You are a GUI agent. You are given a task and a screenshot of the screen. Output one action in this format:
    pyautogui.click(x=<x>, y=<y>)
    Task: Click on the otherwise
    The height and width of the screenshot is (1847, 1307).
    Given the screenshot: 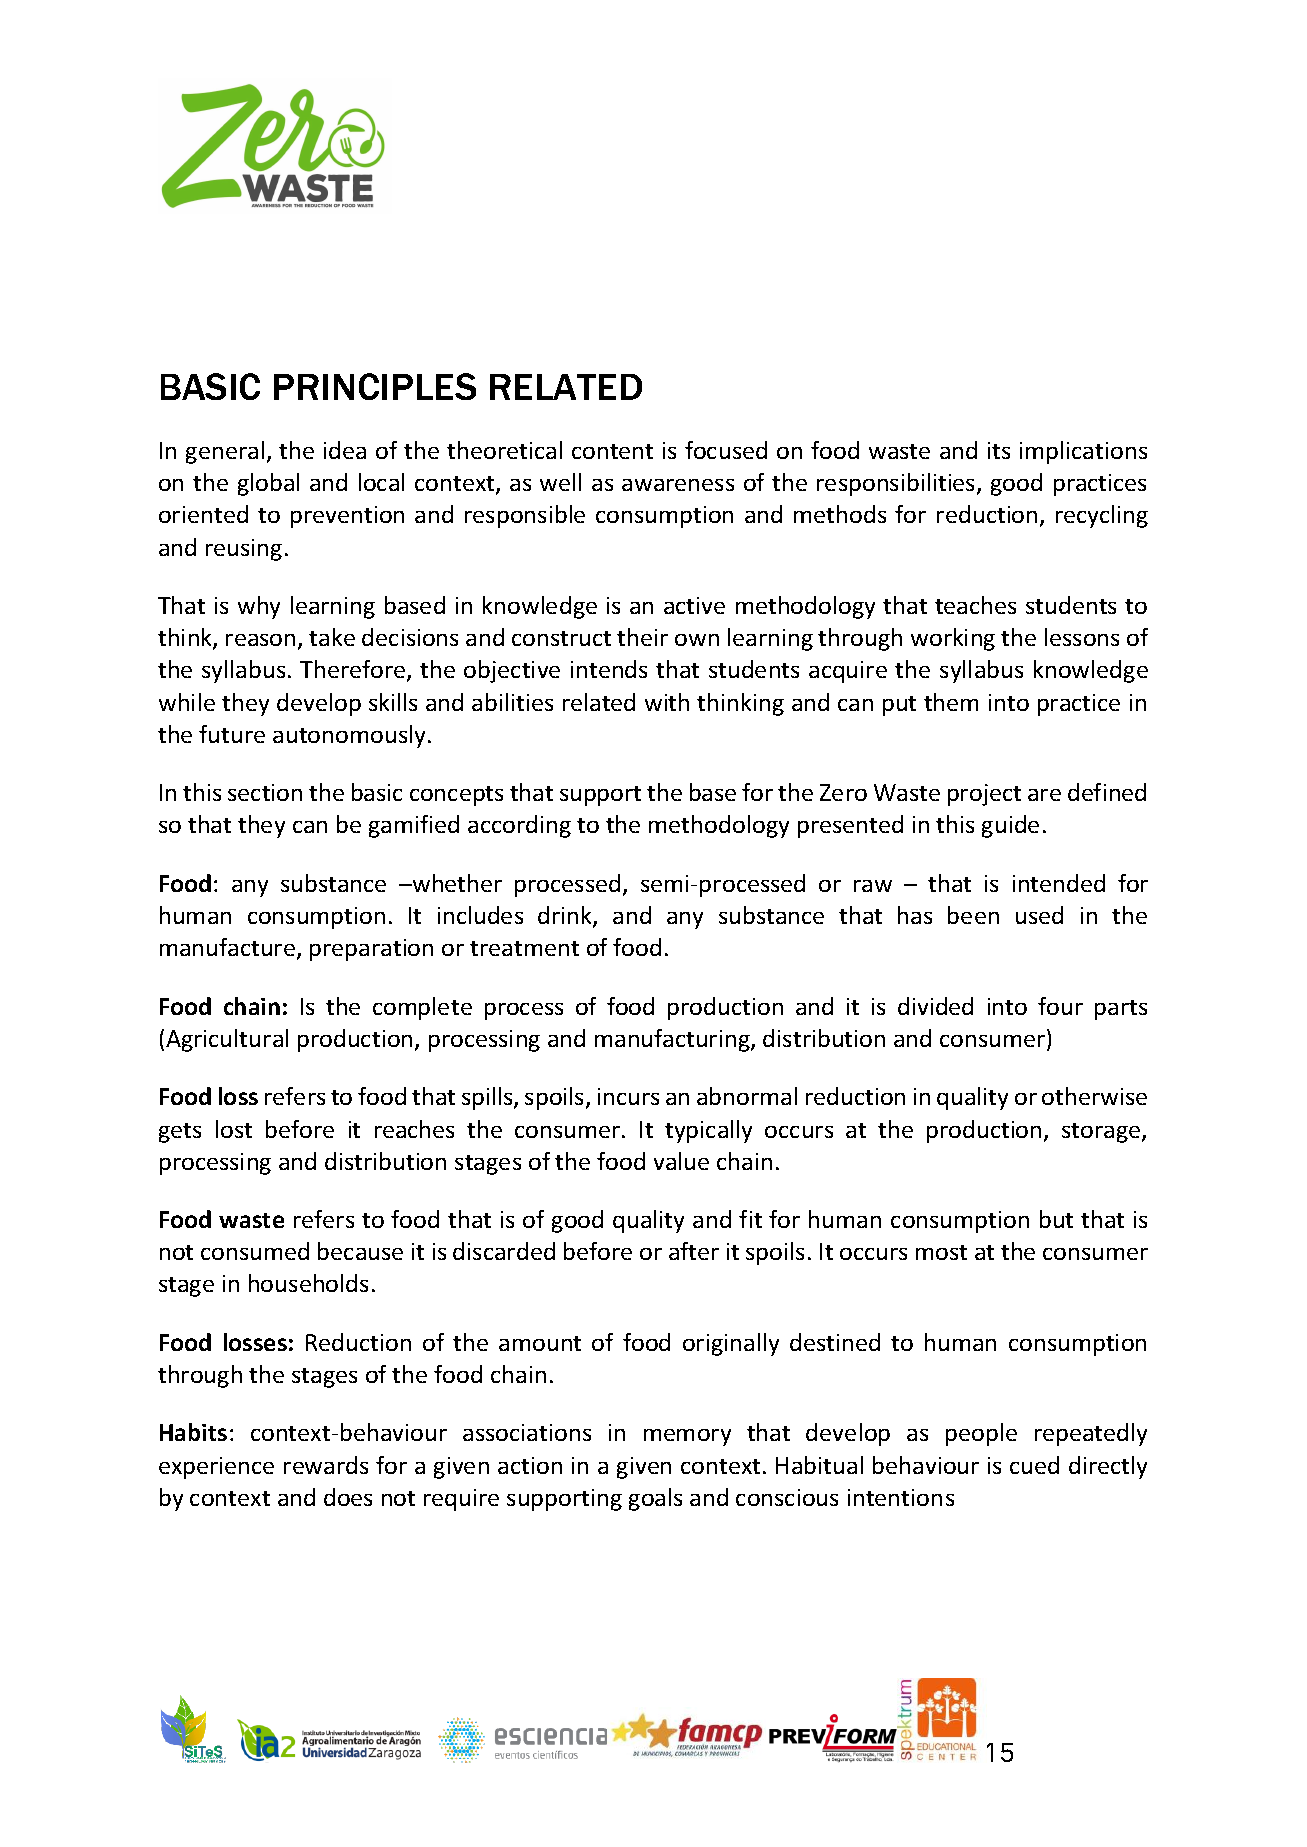 What is the action you would take?
    pyautogui.click(x=1094, y=1096)
